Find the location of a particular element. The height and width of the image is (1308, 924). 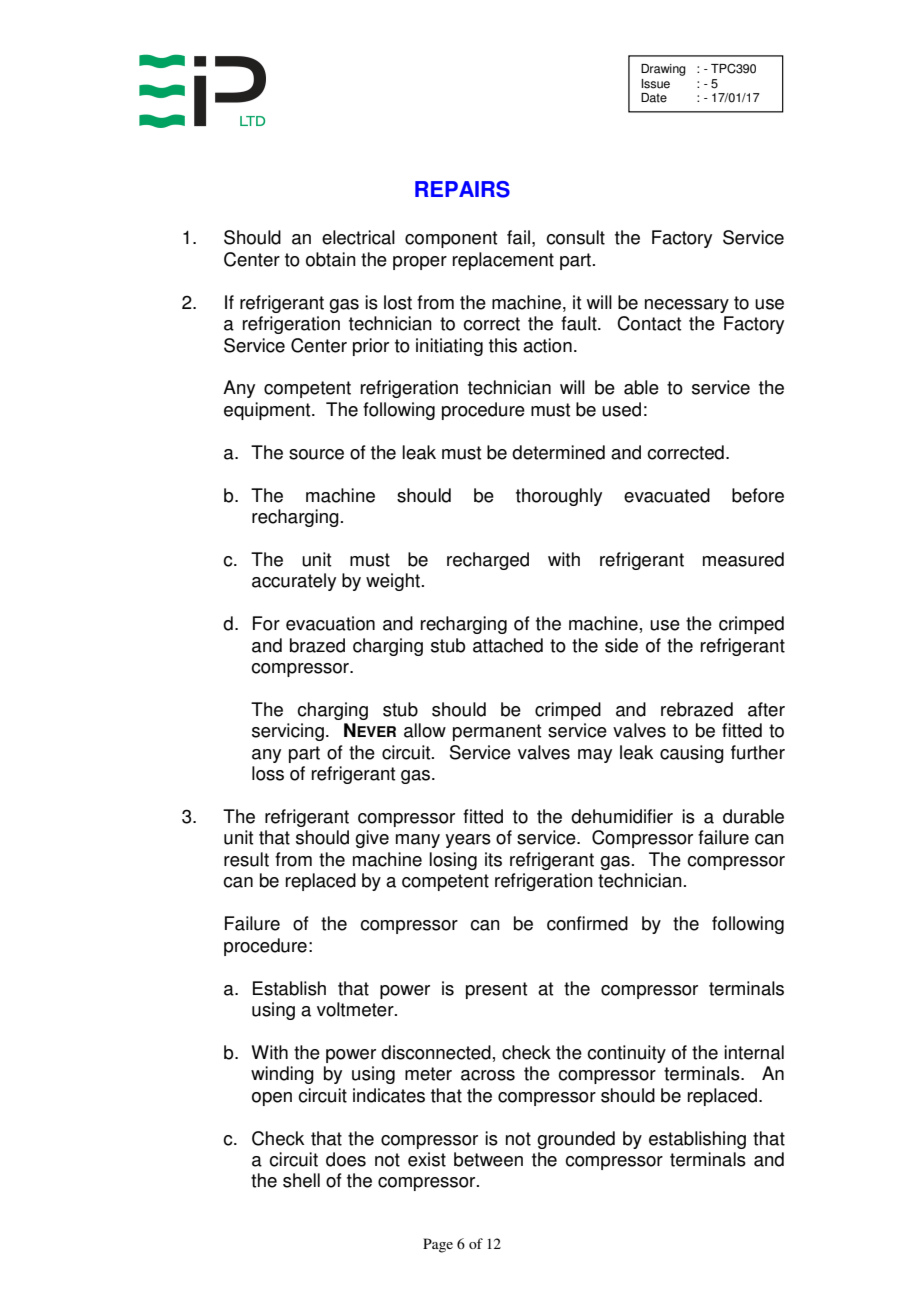

evacuation is located at coordinates (330, 623).
